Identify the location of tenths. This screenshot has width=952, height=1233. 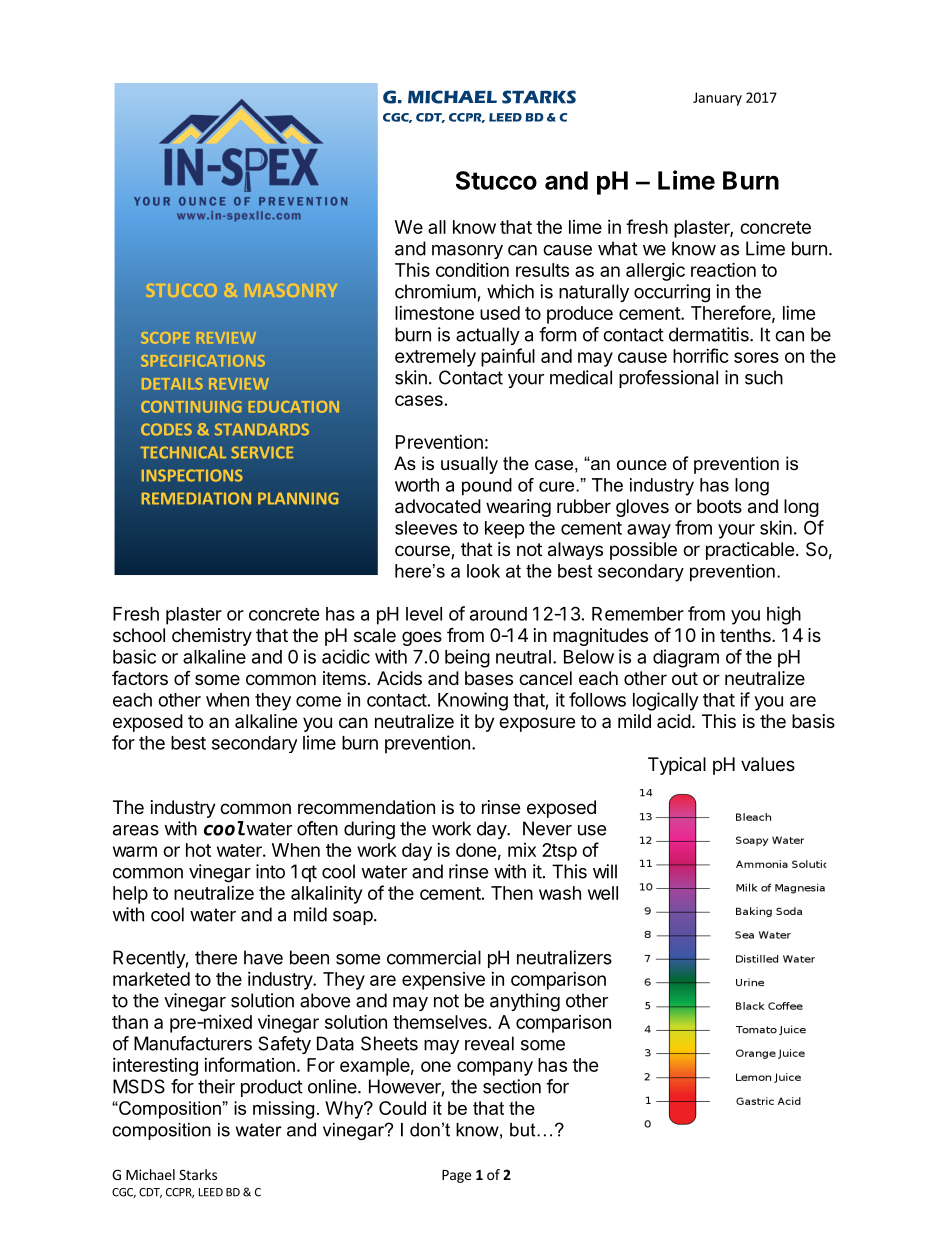
(746, 635).
